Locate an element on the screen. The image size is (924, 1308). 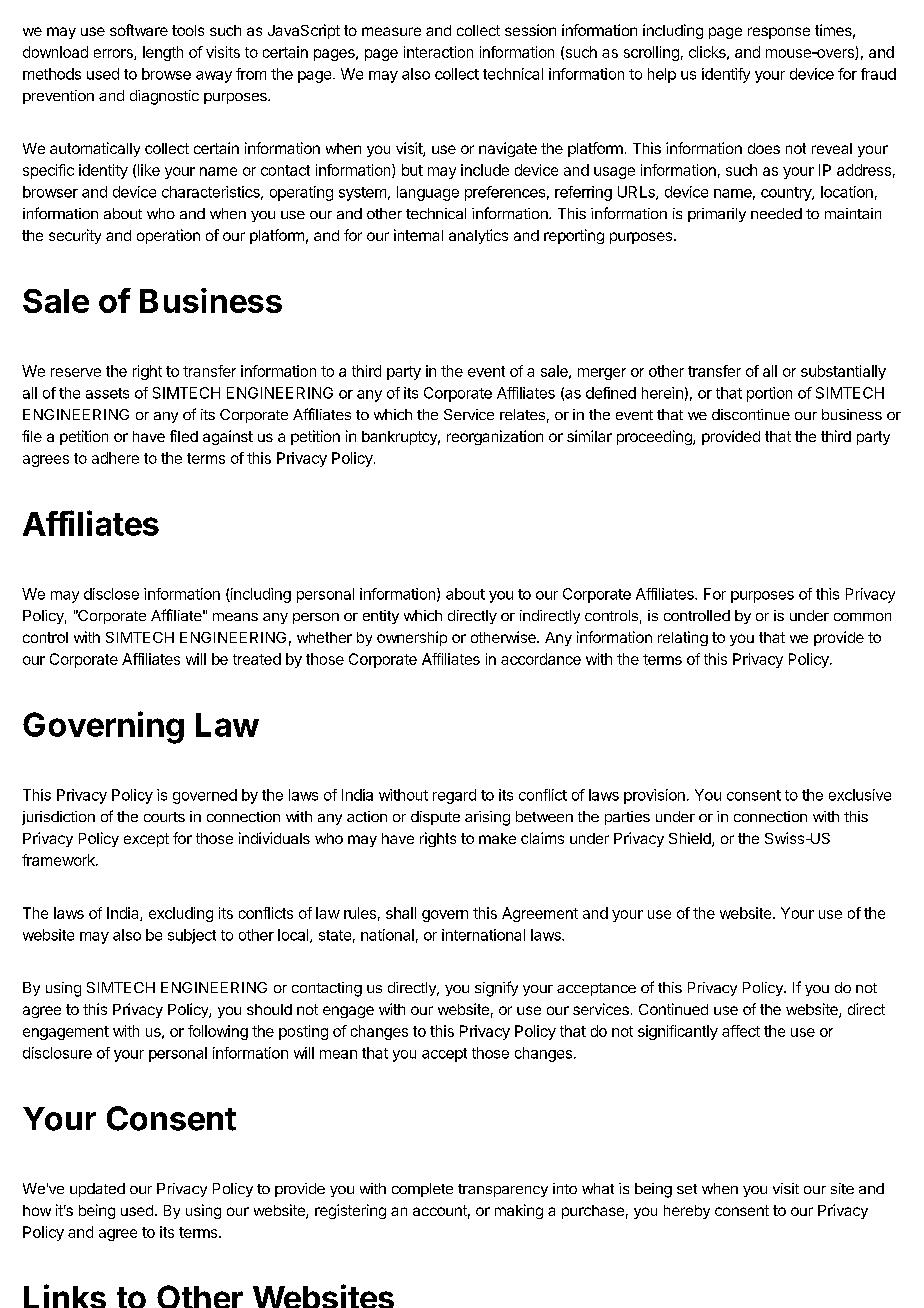
complete is located at coordinates (422, 1190).
